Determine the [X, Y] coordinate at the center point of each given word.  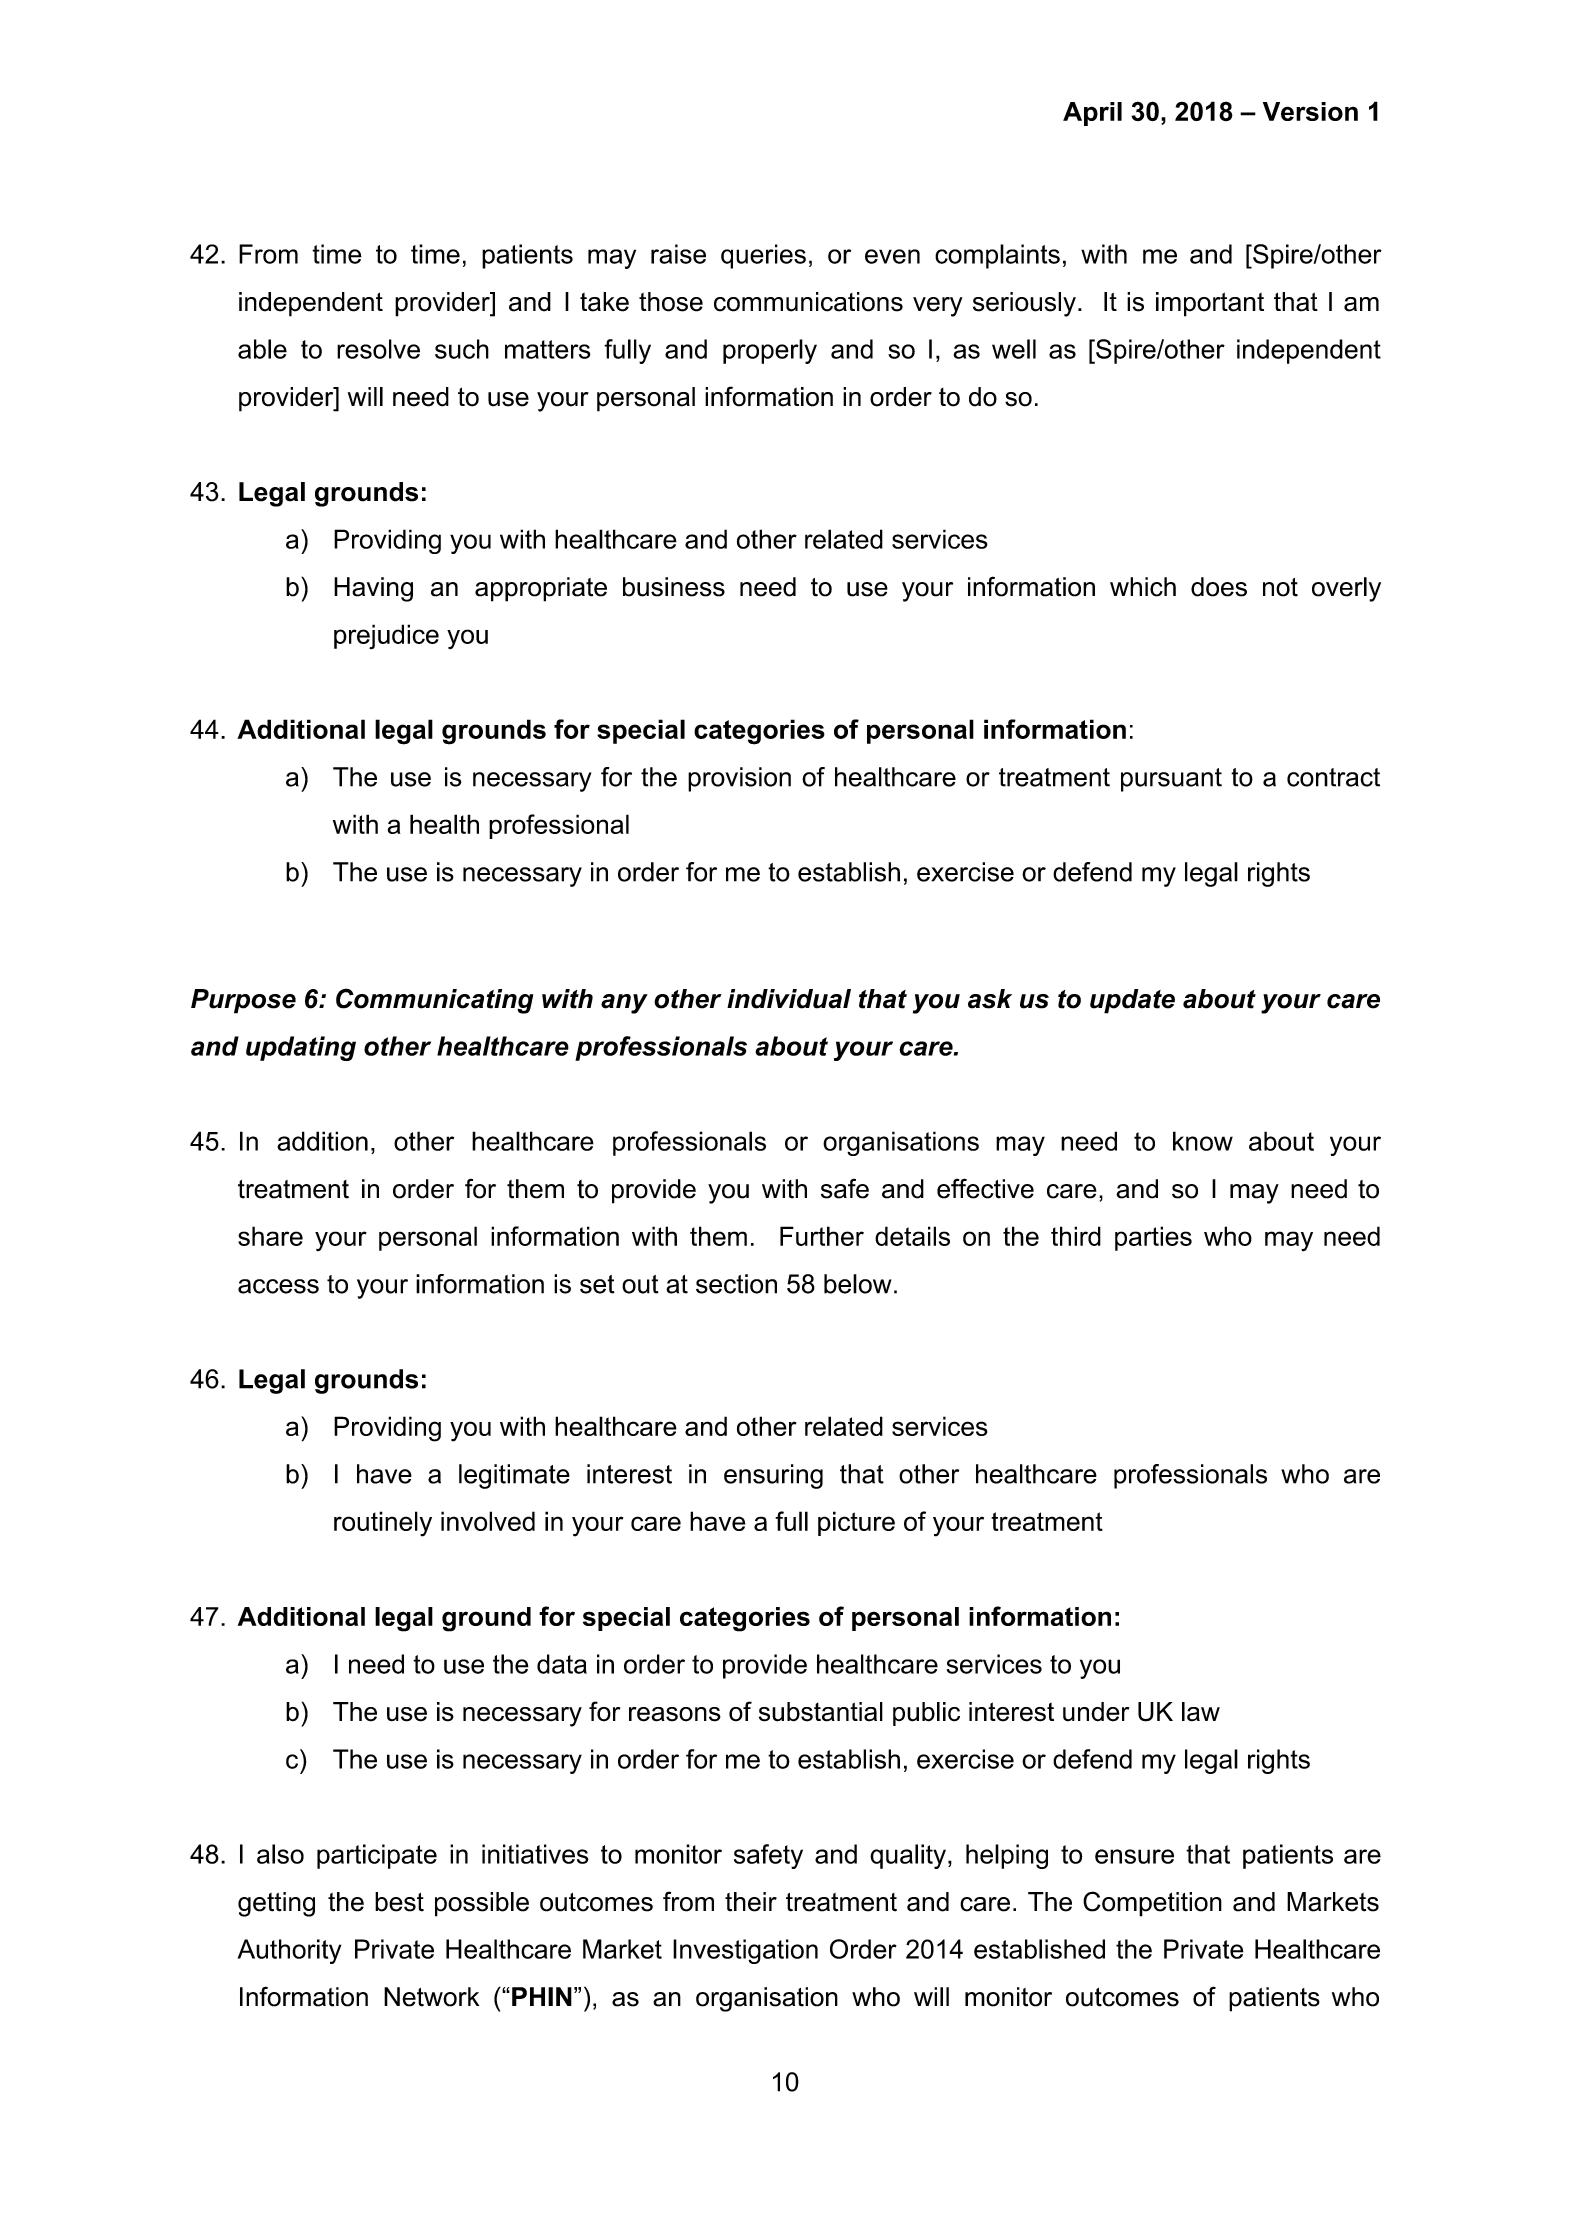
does [1219, 587]
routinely [383, 1524]
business [674, 587]
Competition [1152, 1904]
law [1201, 1712]
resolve [378, 349]
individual [789, 999]
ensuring [773, 1476]
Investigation [745, 1951]
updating [301, 1048]
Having [373, 589]
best [399, 1902]
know [1203, 1141]
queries [763, 256]
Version [1310, 111]
